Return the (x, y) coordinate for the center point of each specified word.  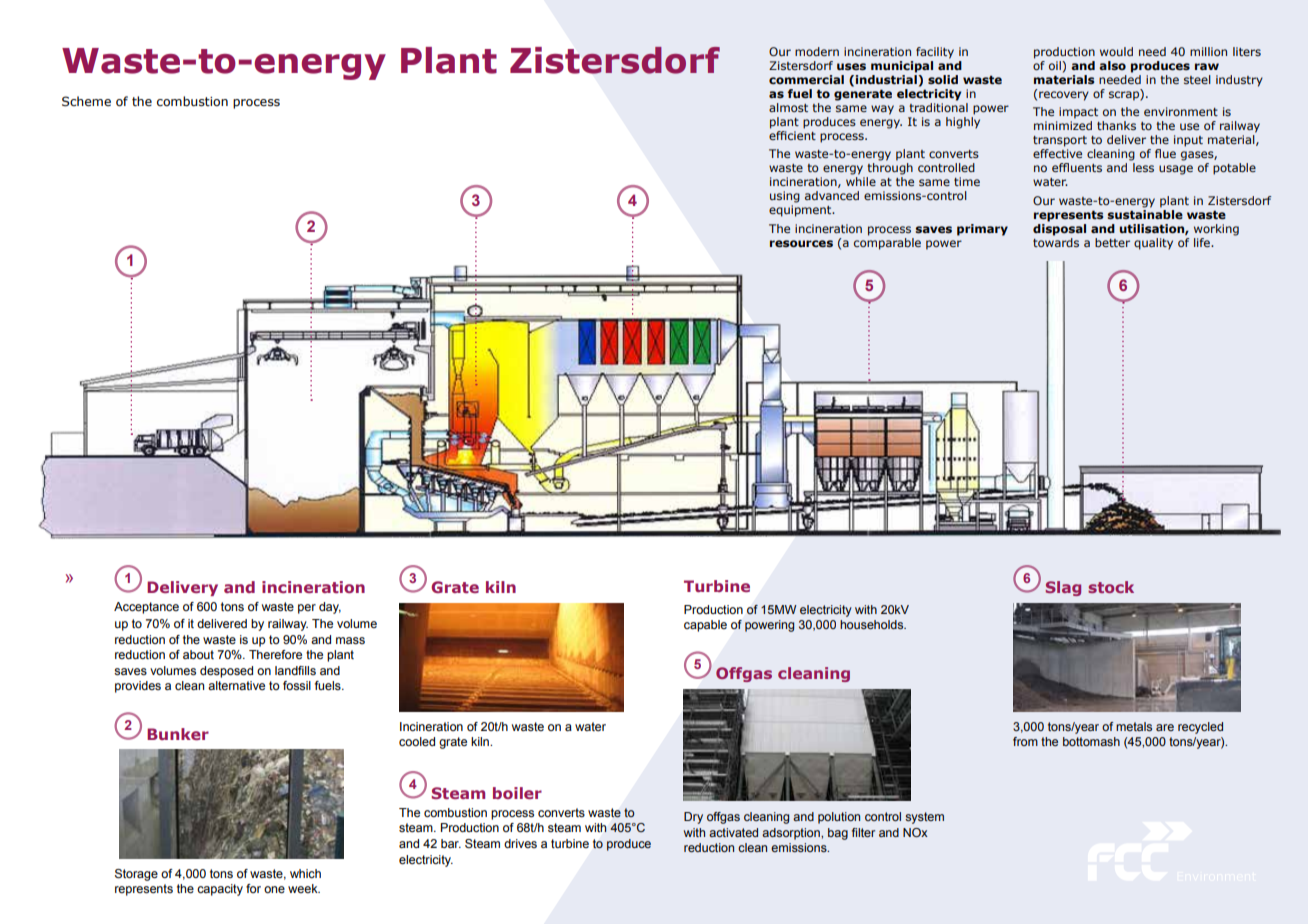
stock (1111, 587)
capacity (220, 890)
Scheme (86, 101)
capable (705, 626)
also (1112, 65)
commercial (806, 79)
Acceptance (146, 608)
